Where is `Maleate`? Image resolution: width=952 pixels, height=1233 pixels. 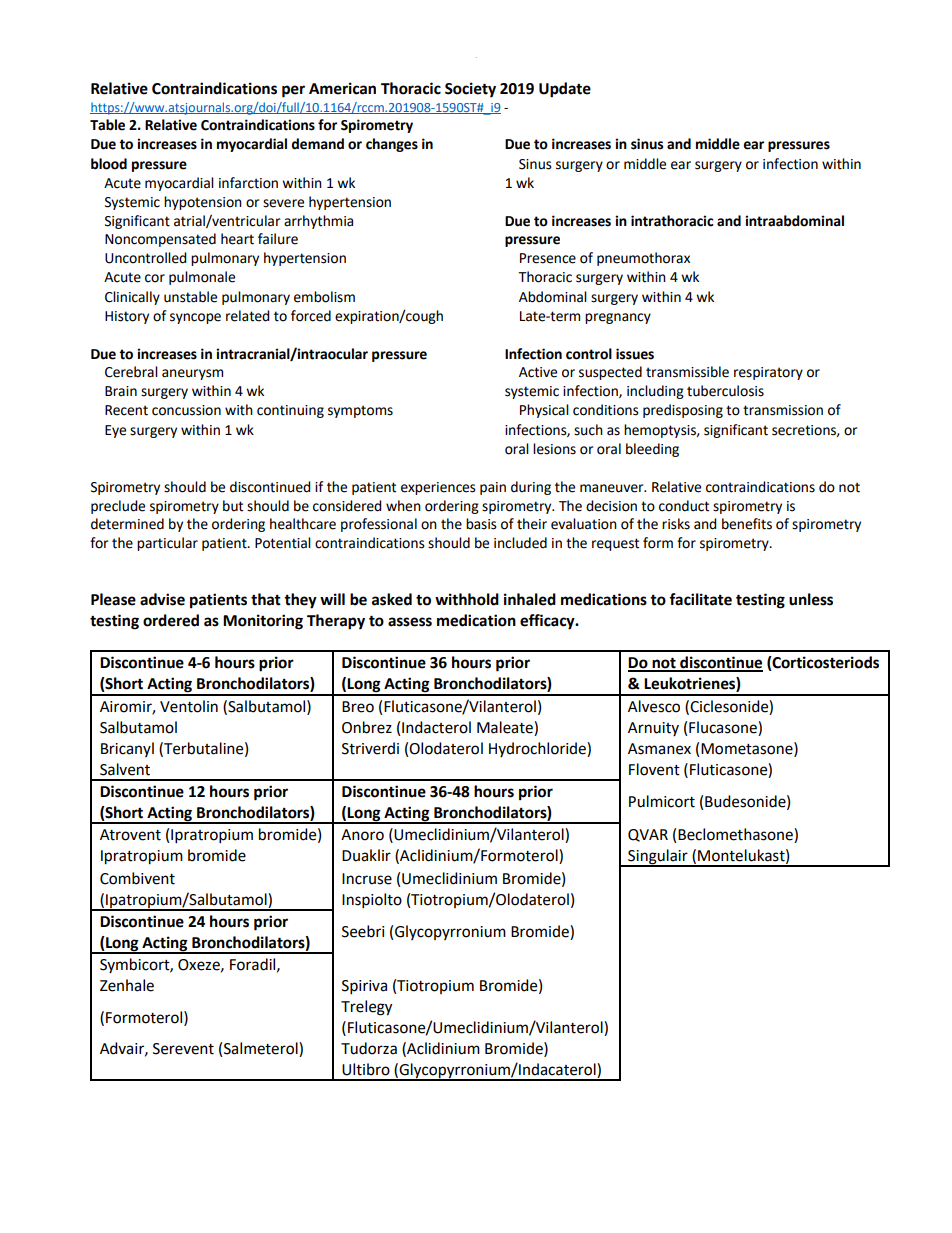
Maleate is located at coordinates (506, 727).
